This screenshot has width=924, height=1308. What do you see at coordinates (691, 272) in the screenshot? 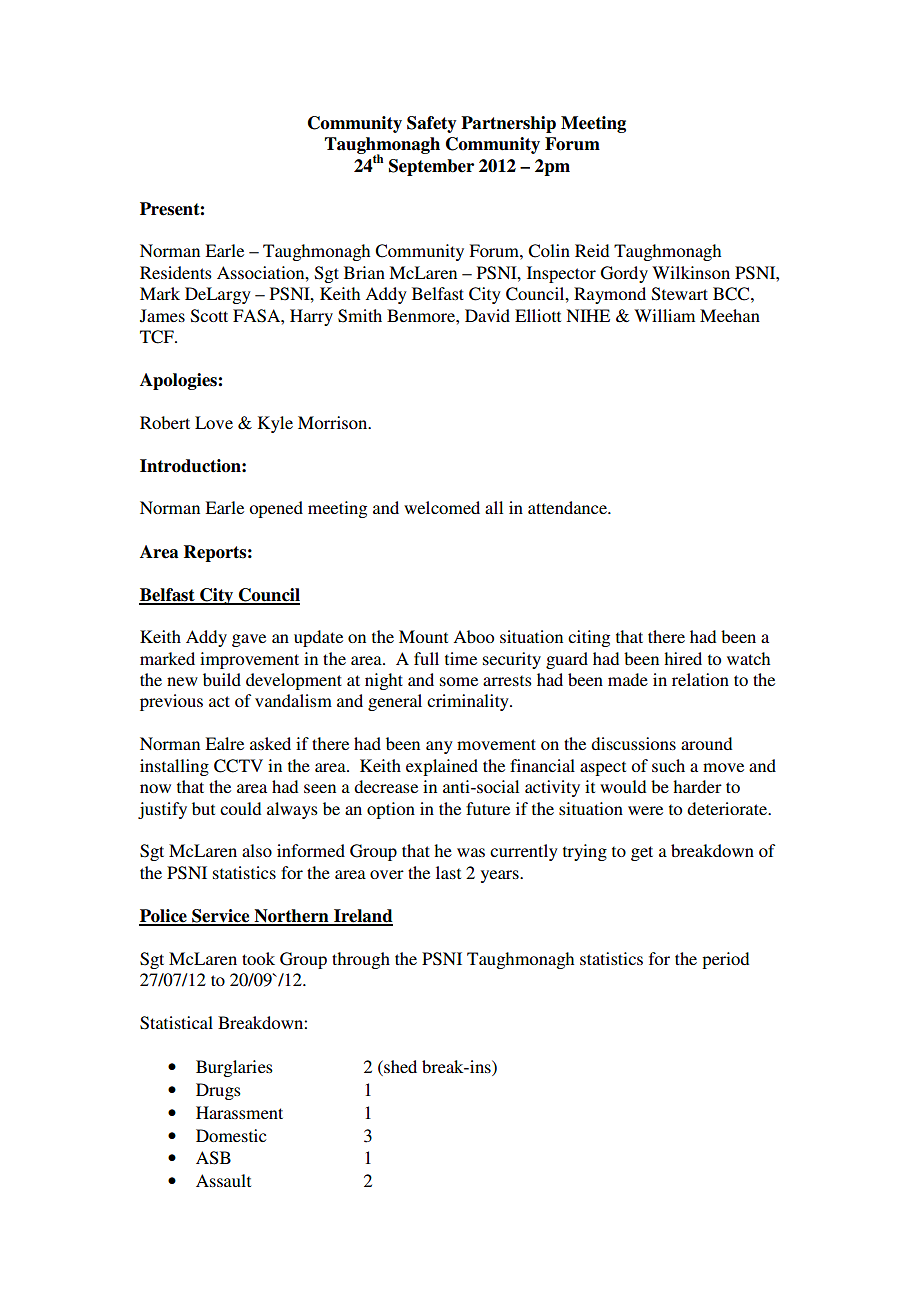
I see `Wilkinson` at bounding box center [691, 272].
